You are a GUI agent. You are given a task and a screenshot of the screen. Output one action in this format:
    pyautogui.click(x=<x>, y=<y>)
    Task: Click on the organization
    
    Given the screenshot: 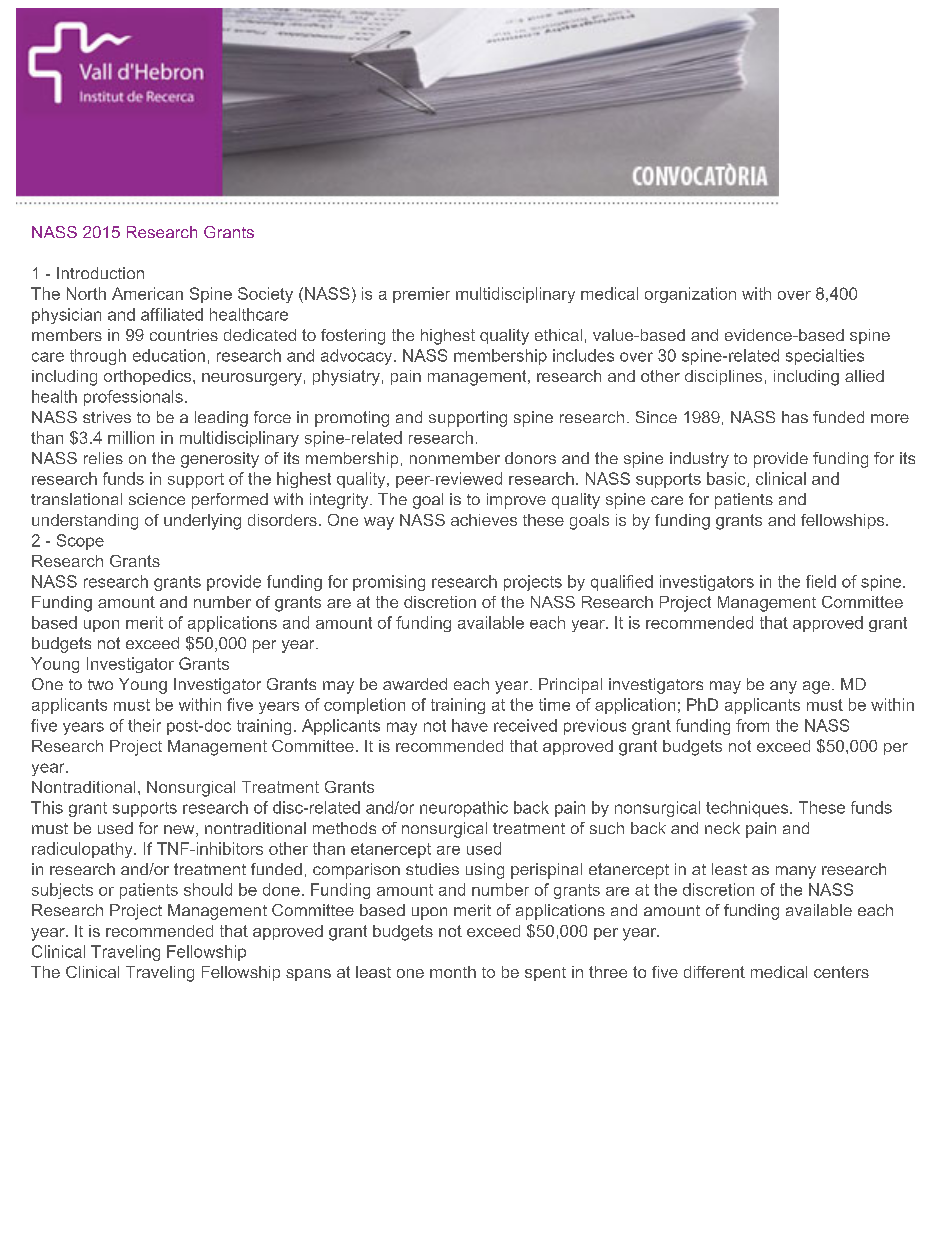 What is the action you would take?
    pyautogui.click(x=690, y=295)
